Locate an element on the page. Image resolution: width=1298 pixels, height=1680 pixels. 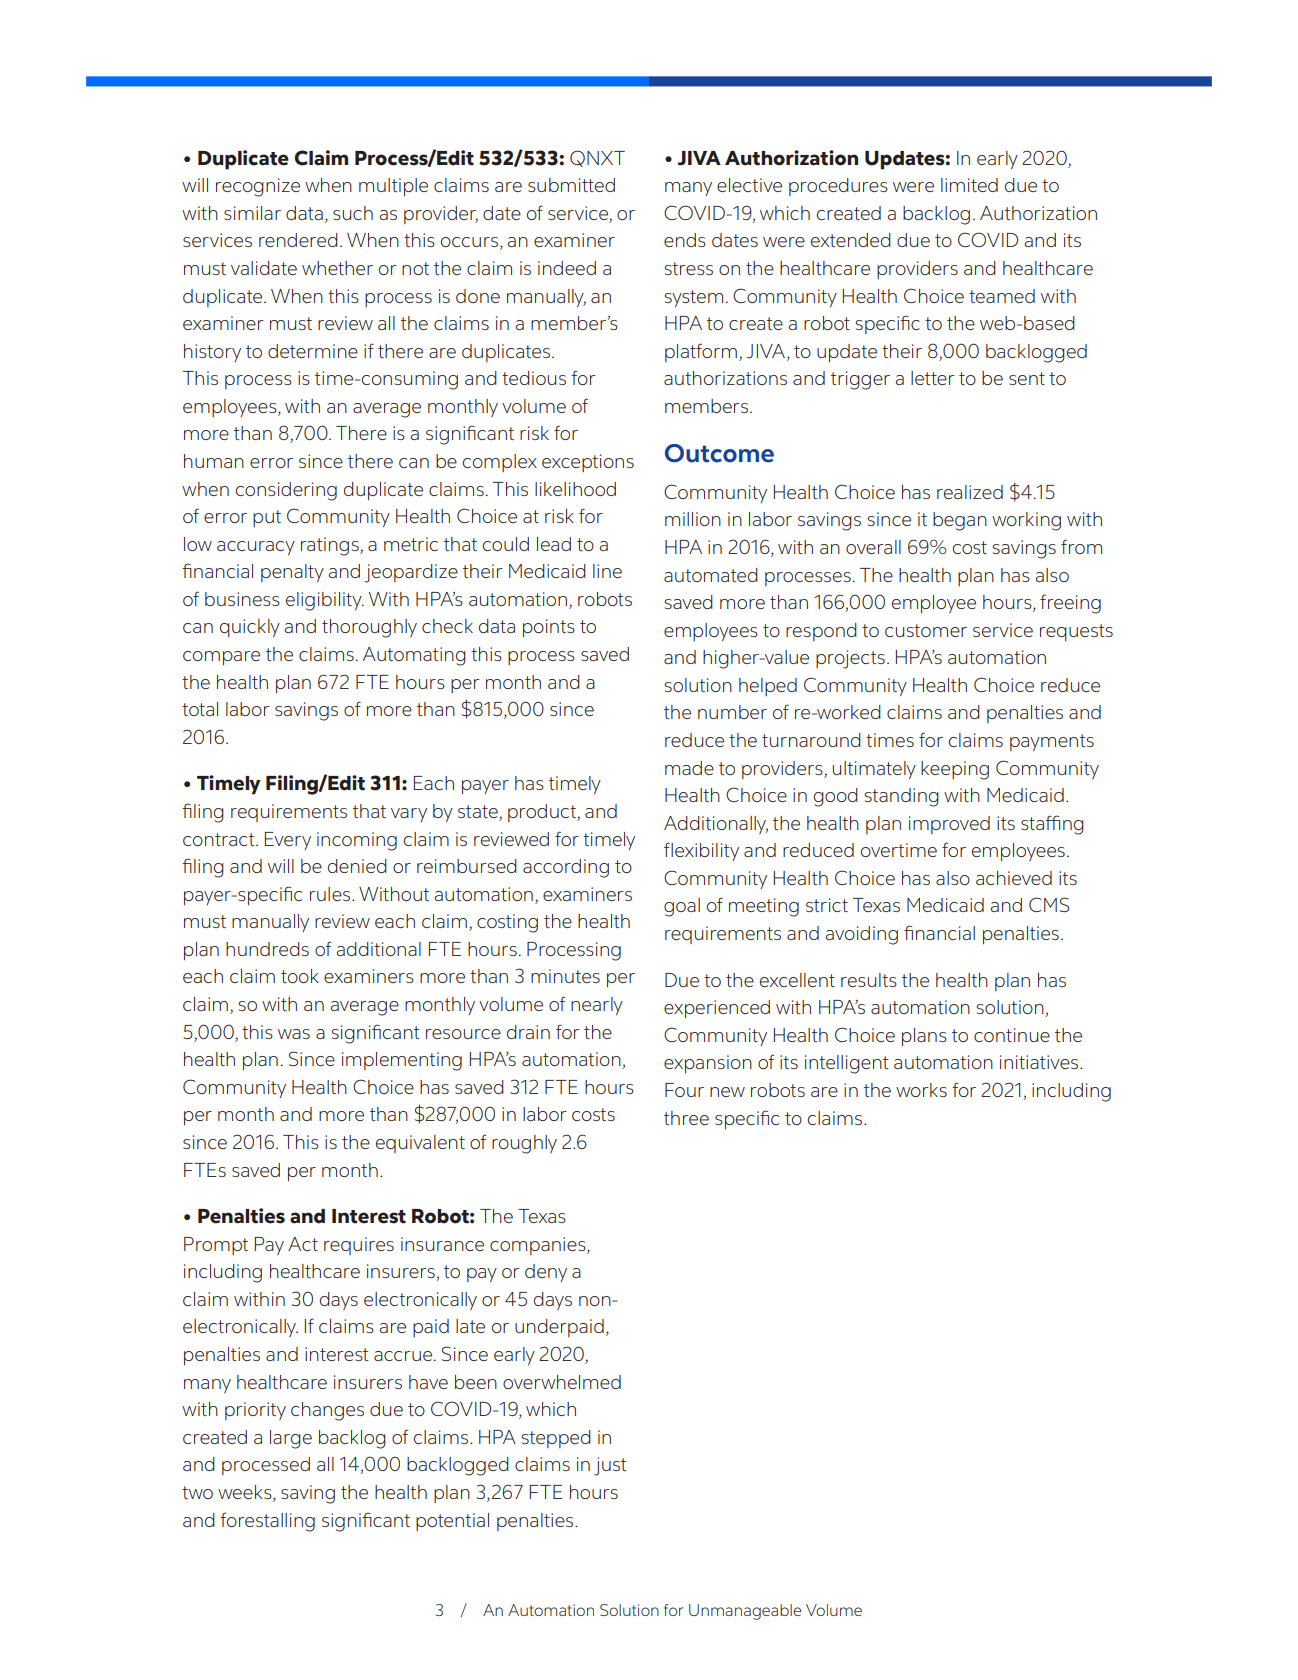
ends is located at coordinates (685, 240).
